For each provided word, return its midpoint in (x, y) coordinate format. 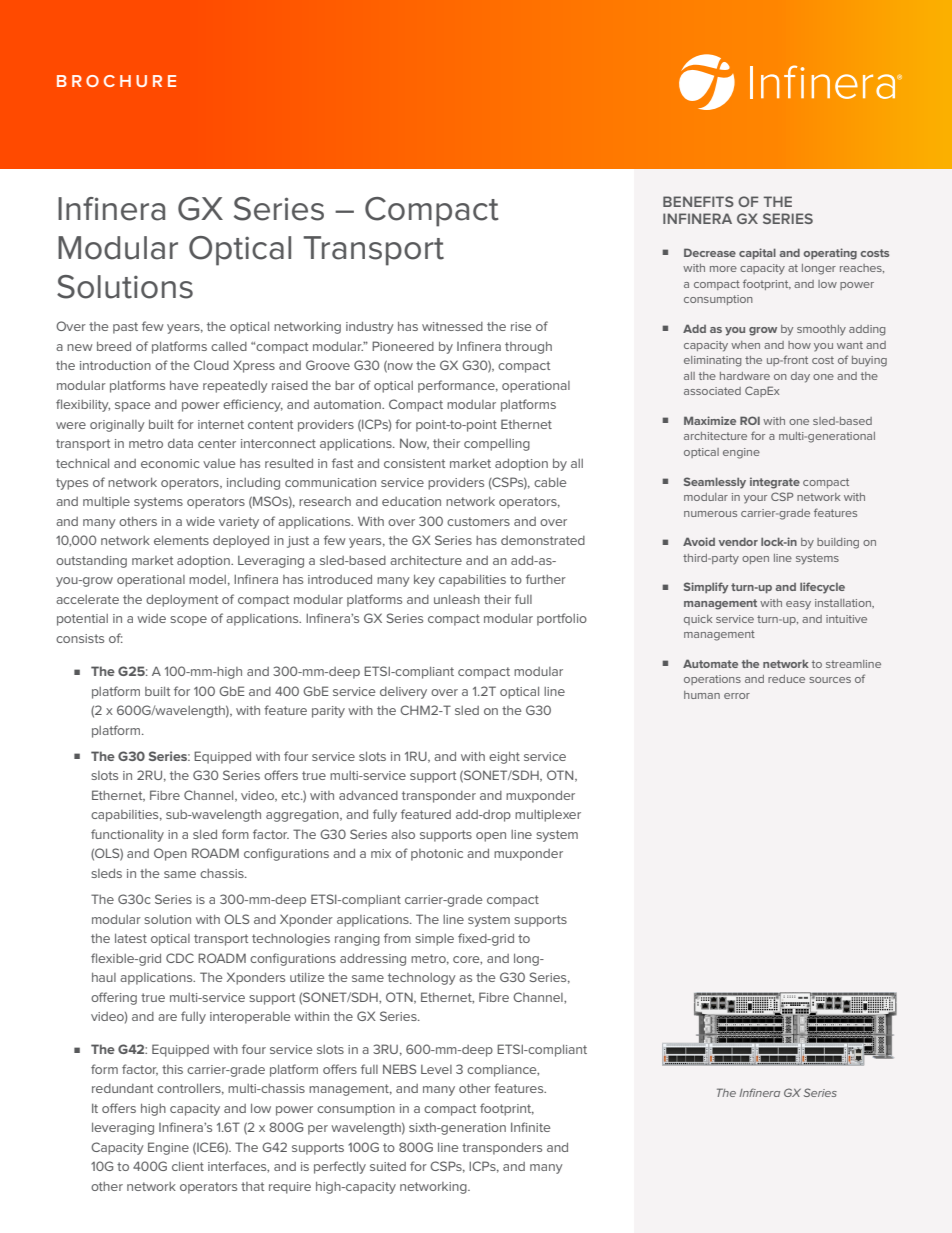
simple (434, 940)
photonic (437, 855)
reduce (786, 679)
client (188, 1166)
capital (757, 254)
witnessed (452, 326)
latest (131, 938)
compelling (497, 445)
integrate (775, 483)
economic (170, 463)
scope (188, 621)
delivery (403, 693)
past (125, 328)
